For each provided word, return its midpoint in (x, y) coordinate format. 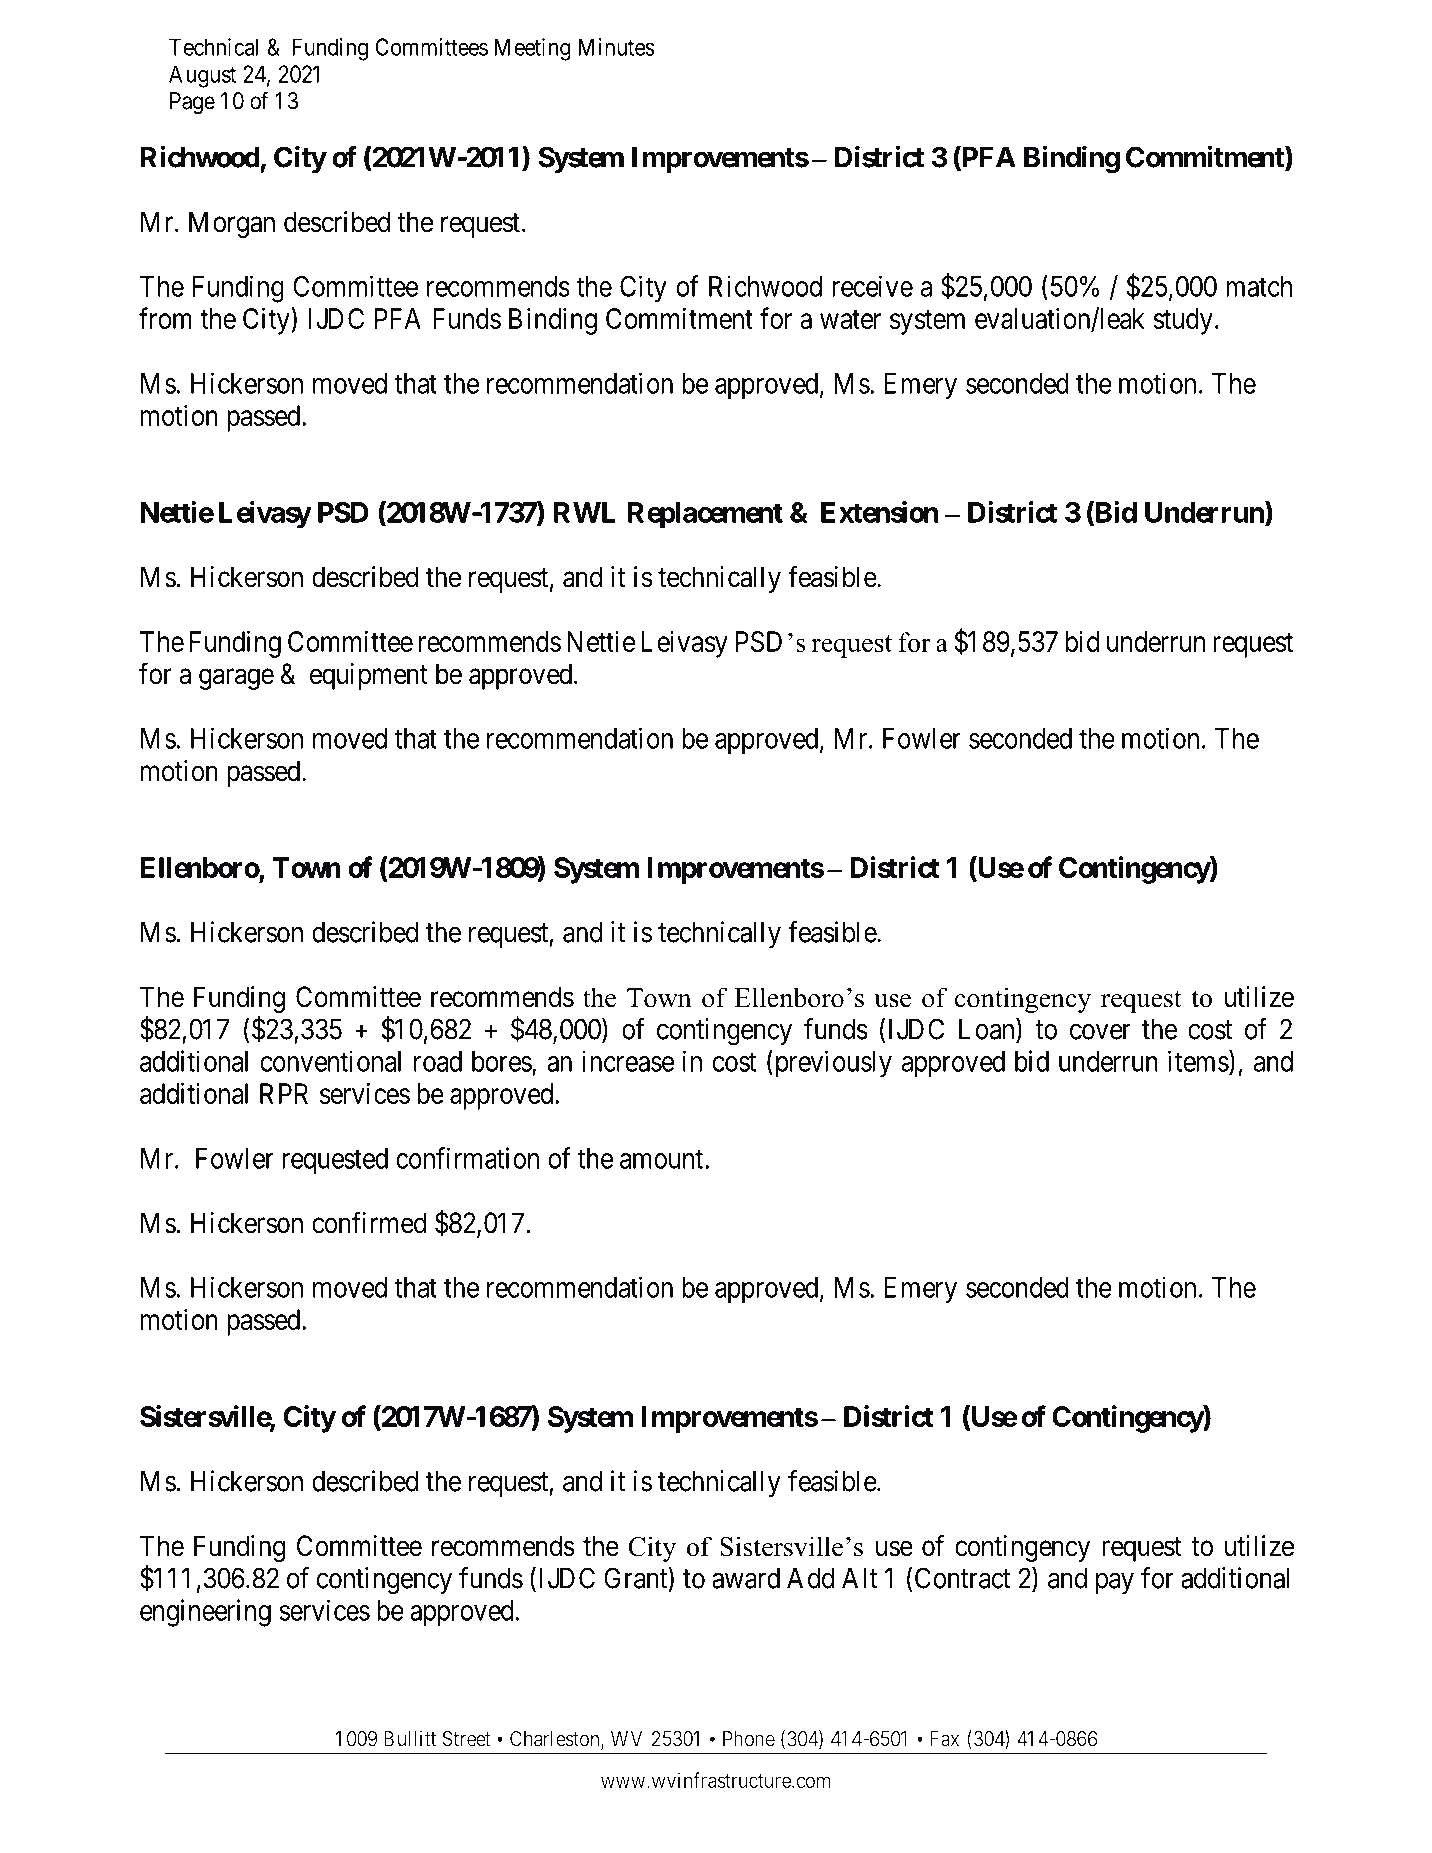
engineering (205, 1613)
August (202, 76)
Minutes (616, 47)
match (1259, 286)
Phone (749, 1739)
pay (1115, 1583)
